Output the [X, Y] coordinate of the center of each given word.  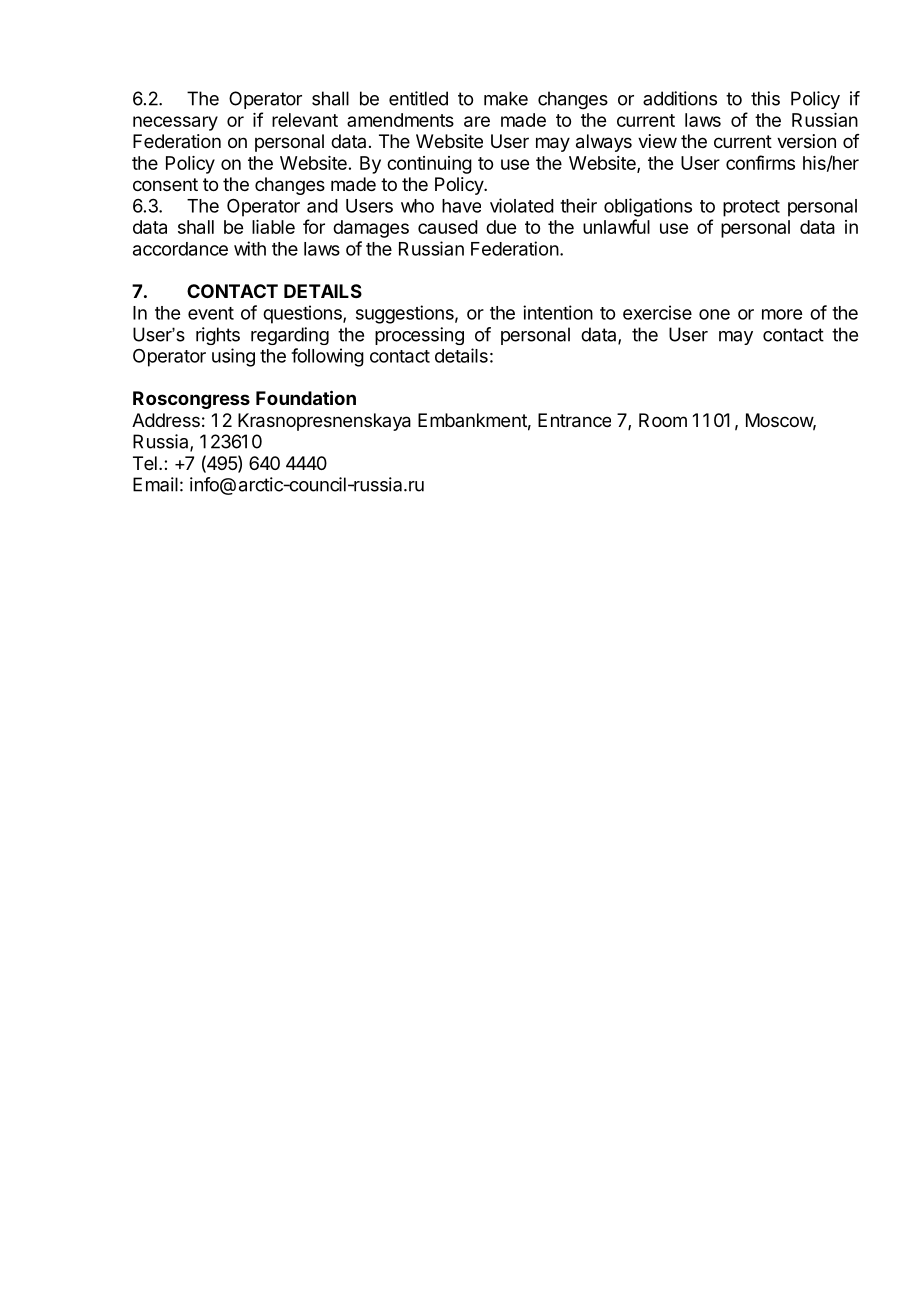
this [765, 98]
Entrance [574, 420]
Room [663, 420]
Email [155, 484]
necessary [175, 123]
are [477, 121]
